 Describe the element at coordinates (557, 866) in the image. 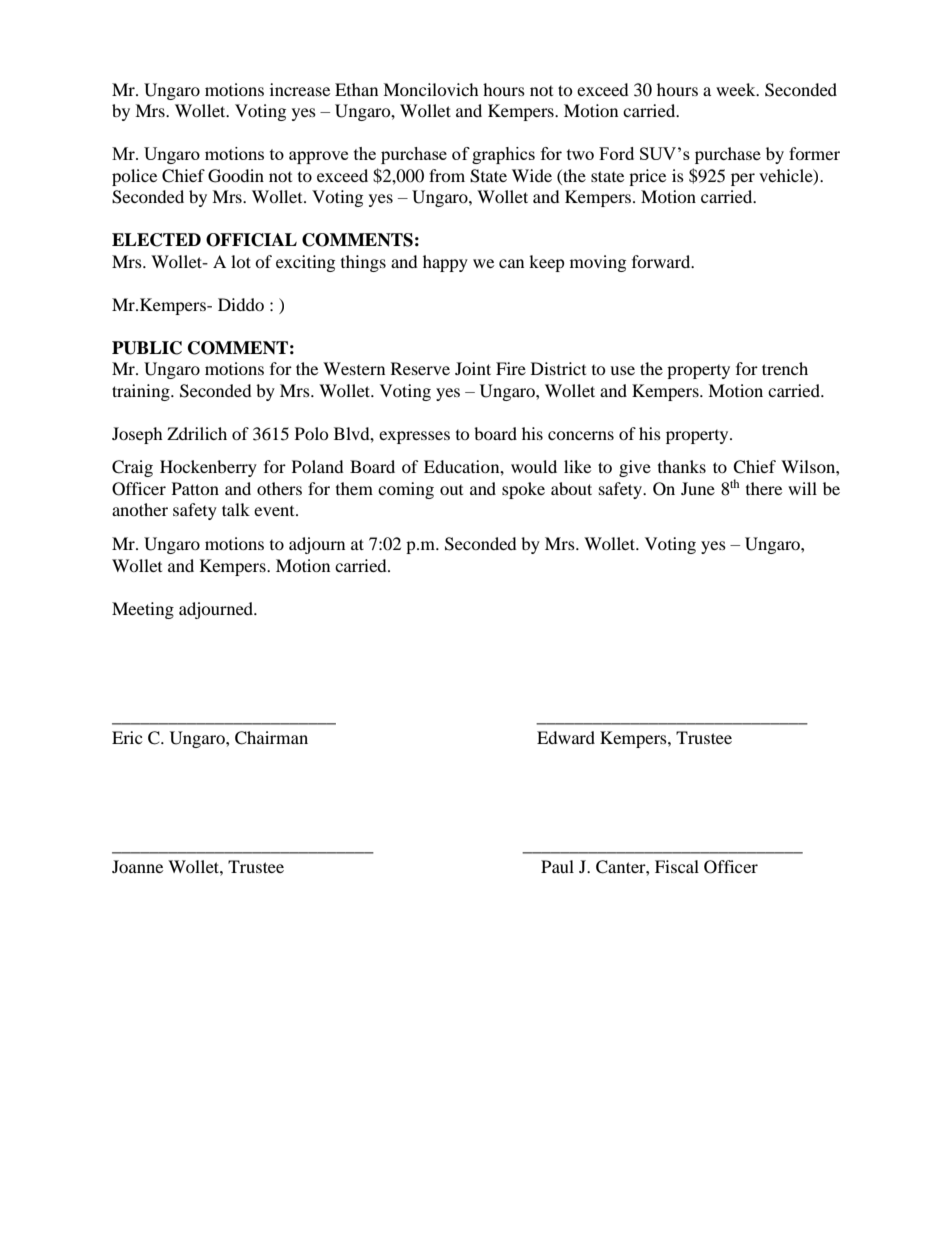

I see `Paul` at that location.
